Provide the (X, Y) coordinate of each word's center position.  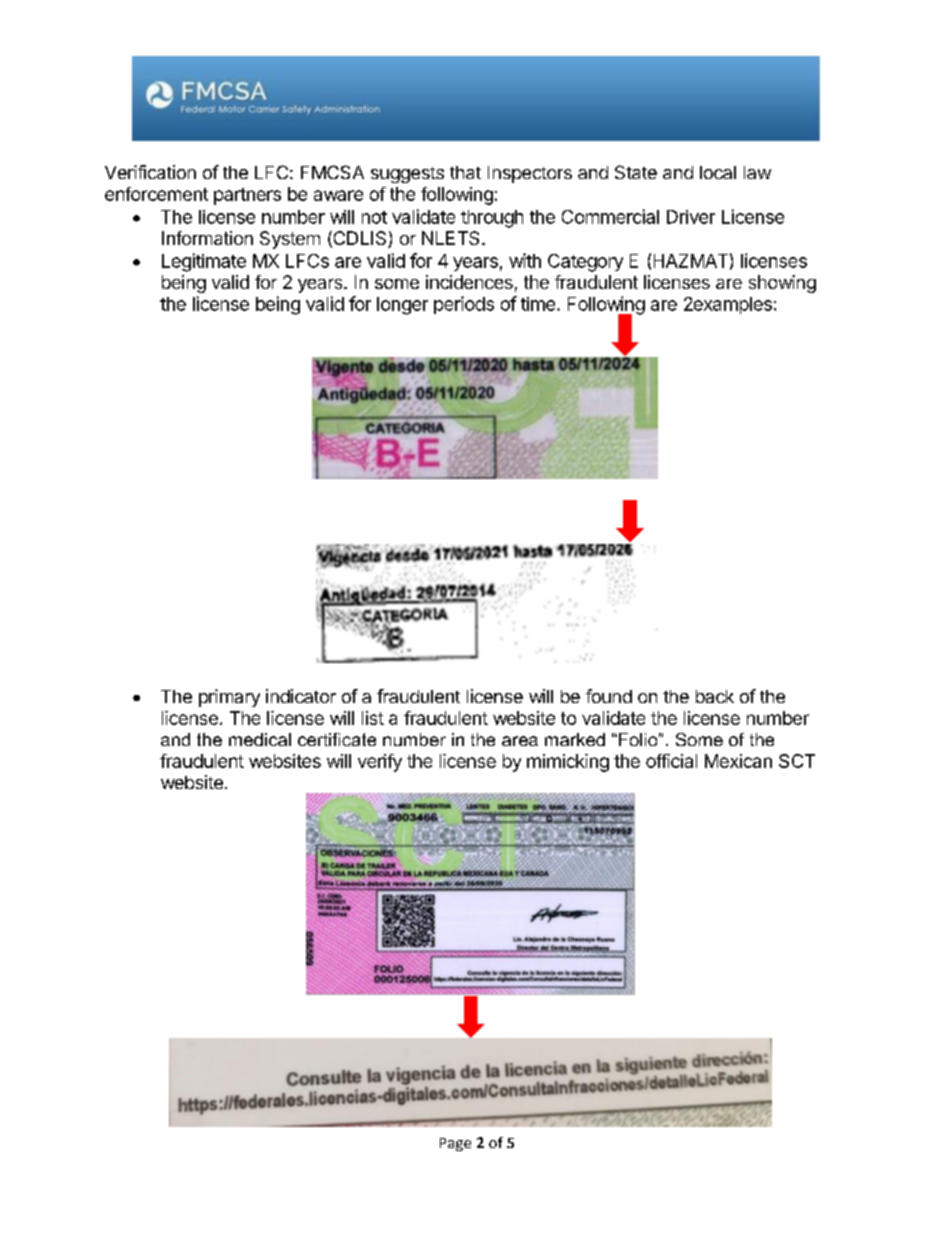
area (520, 741)
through (492, 219)
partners (247, 196)
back (715, 696)
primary (229, 698)
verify (380, 763)
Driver (691, 217)
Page (455, 1144)
